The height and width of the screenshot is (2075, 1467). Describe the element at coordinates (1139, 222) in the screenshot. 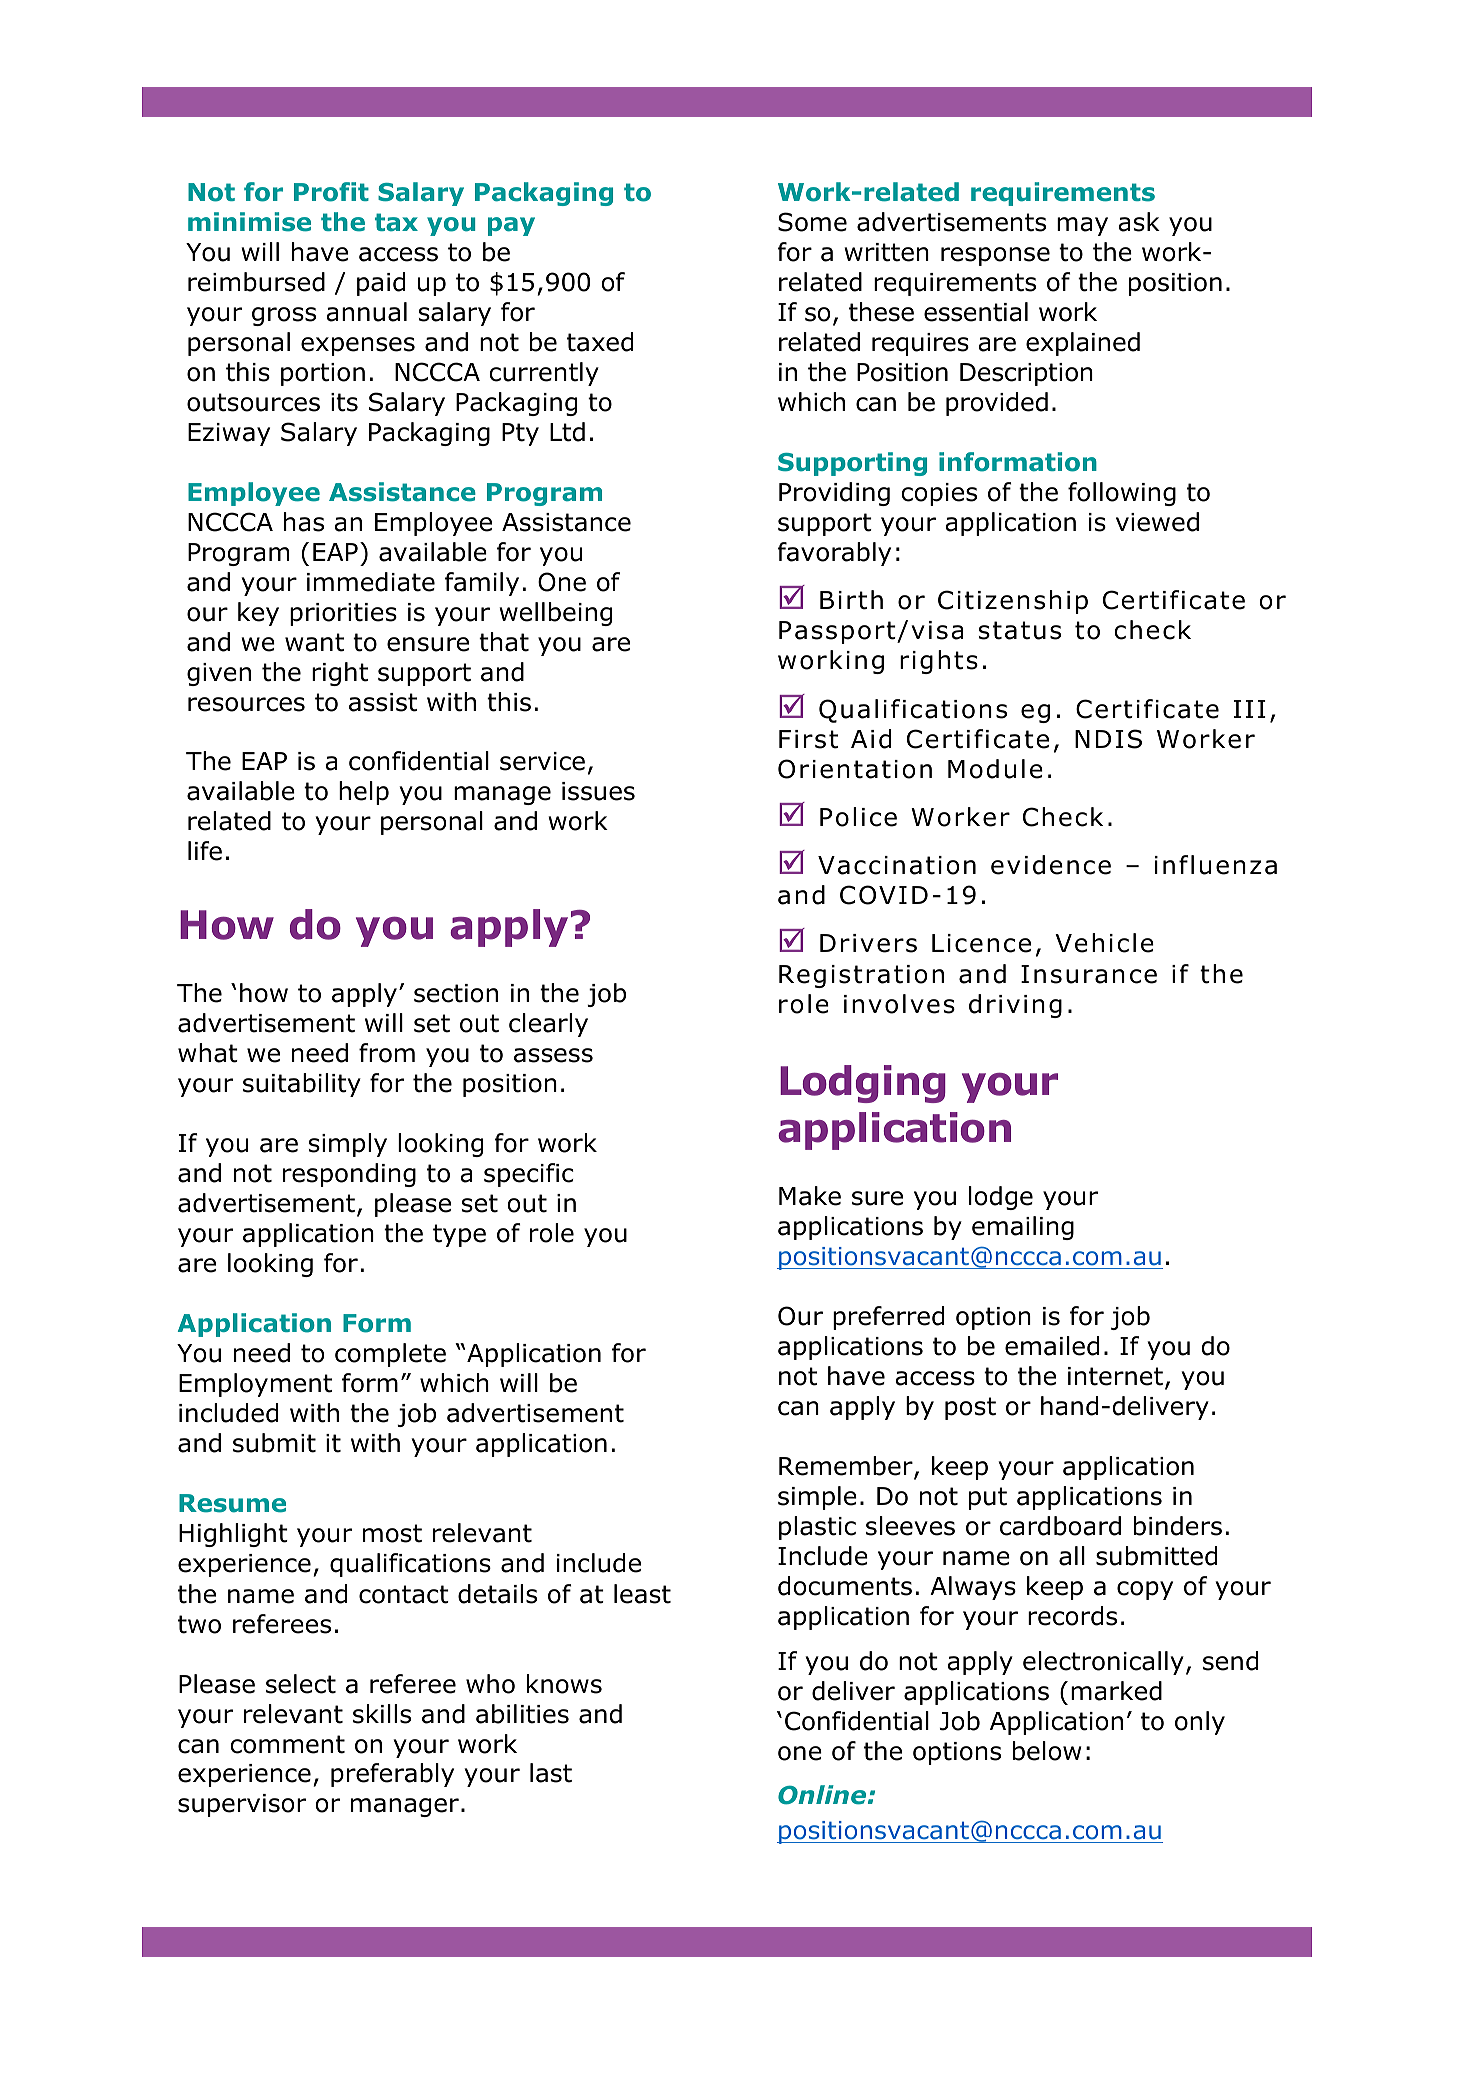

I see `ask` at that location.
